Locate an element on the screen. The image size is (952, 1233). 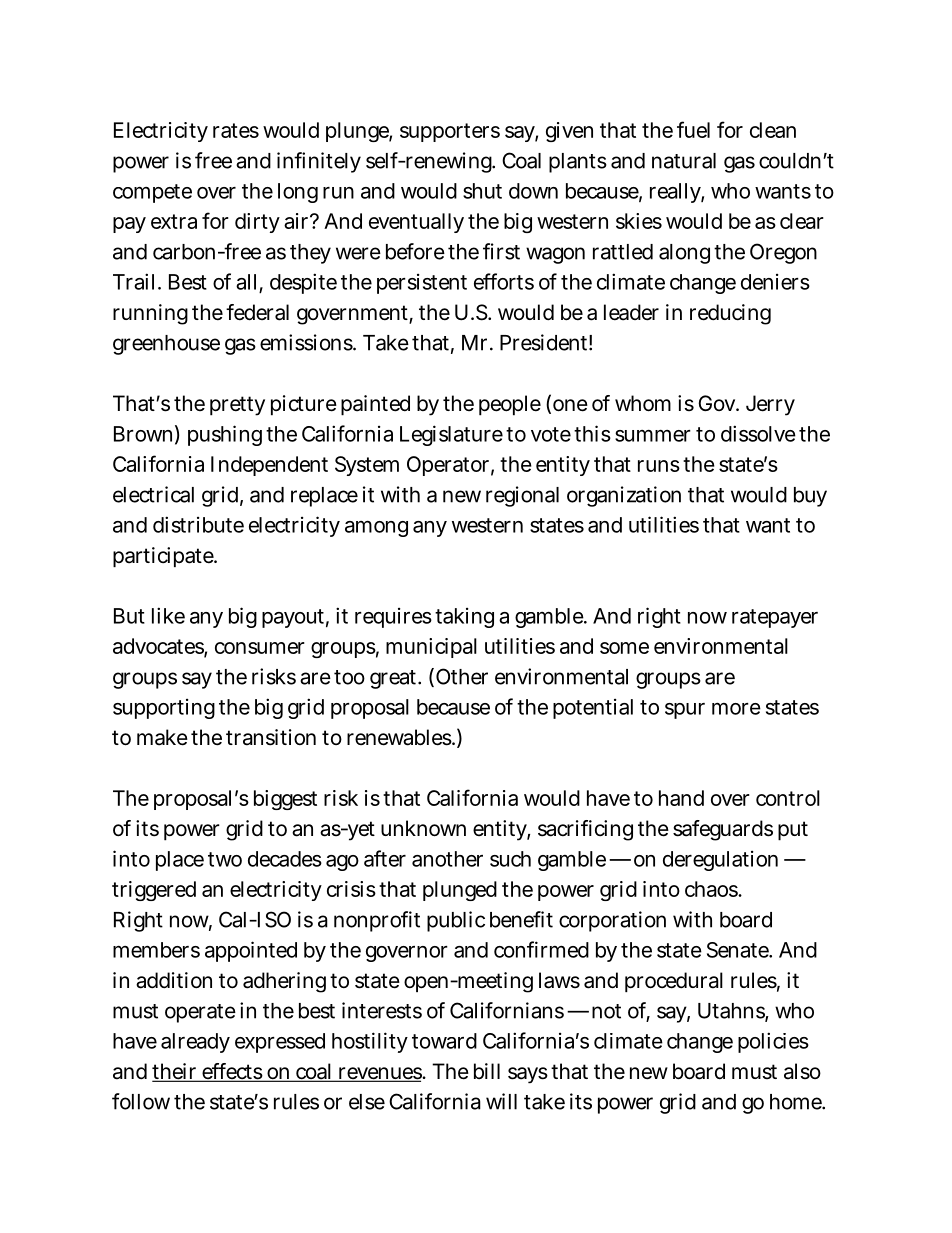
natural is located at coordinates (684, 161).
